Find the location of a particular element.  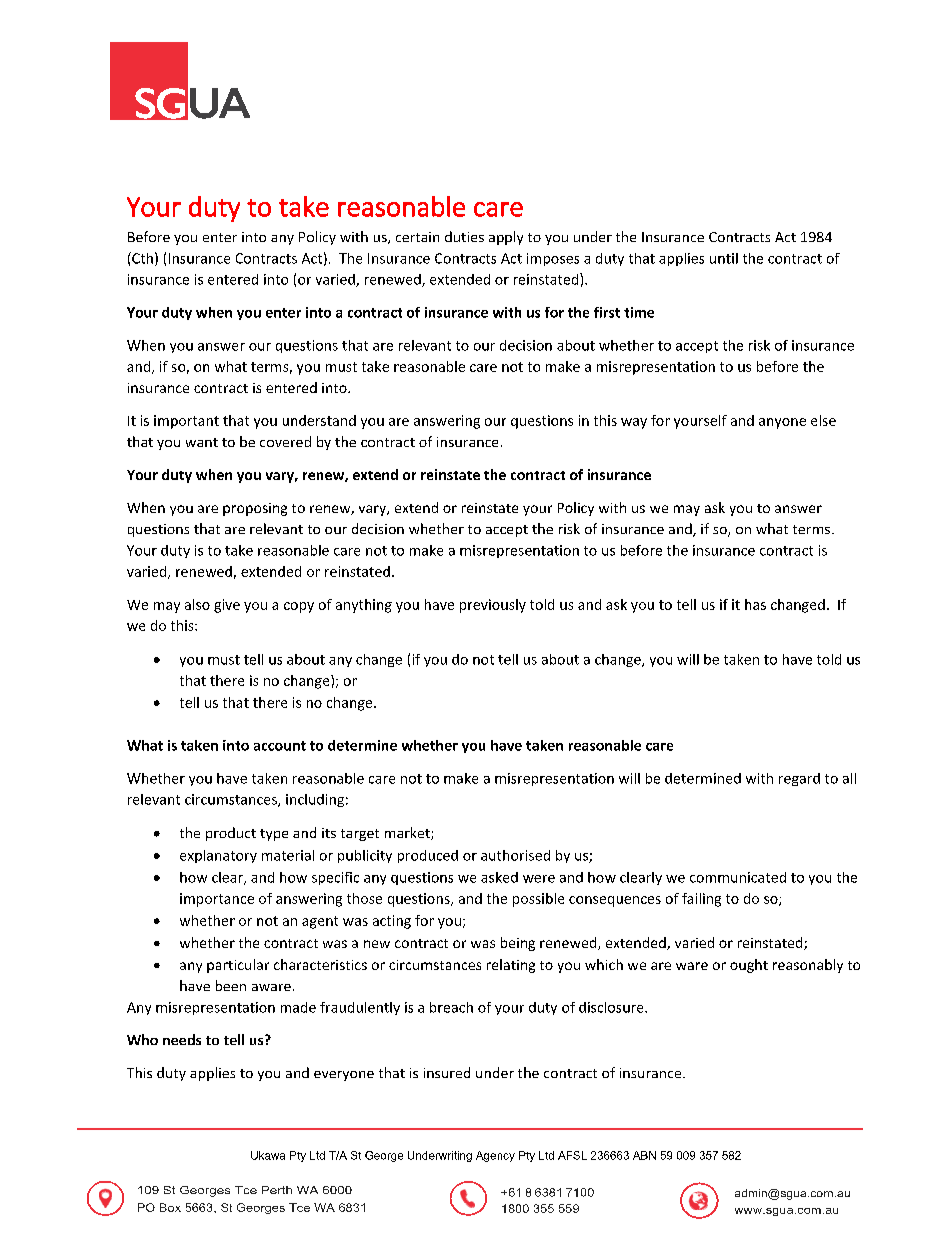

has is located at coordinates (755, 604).
